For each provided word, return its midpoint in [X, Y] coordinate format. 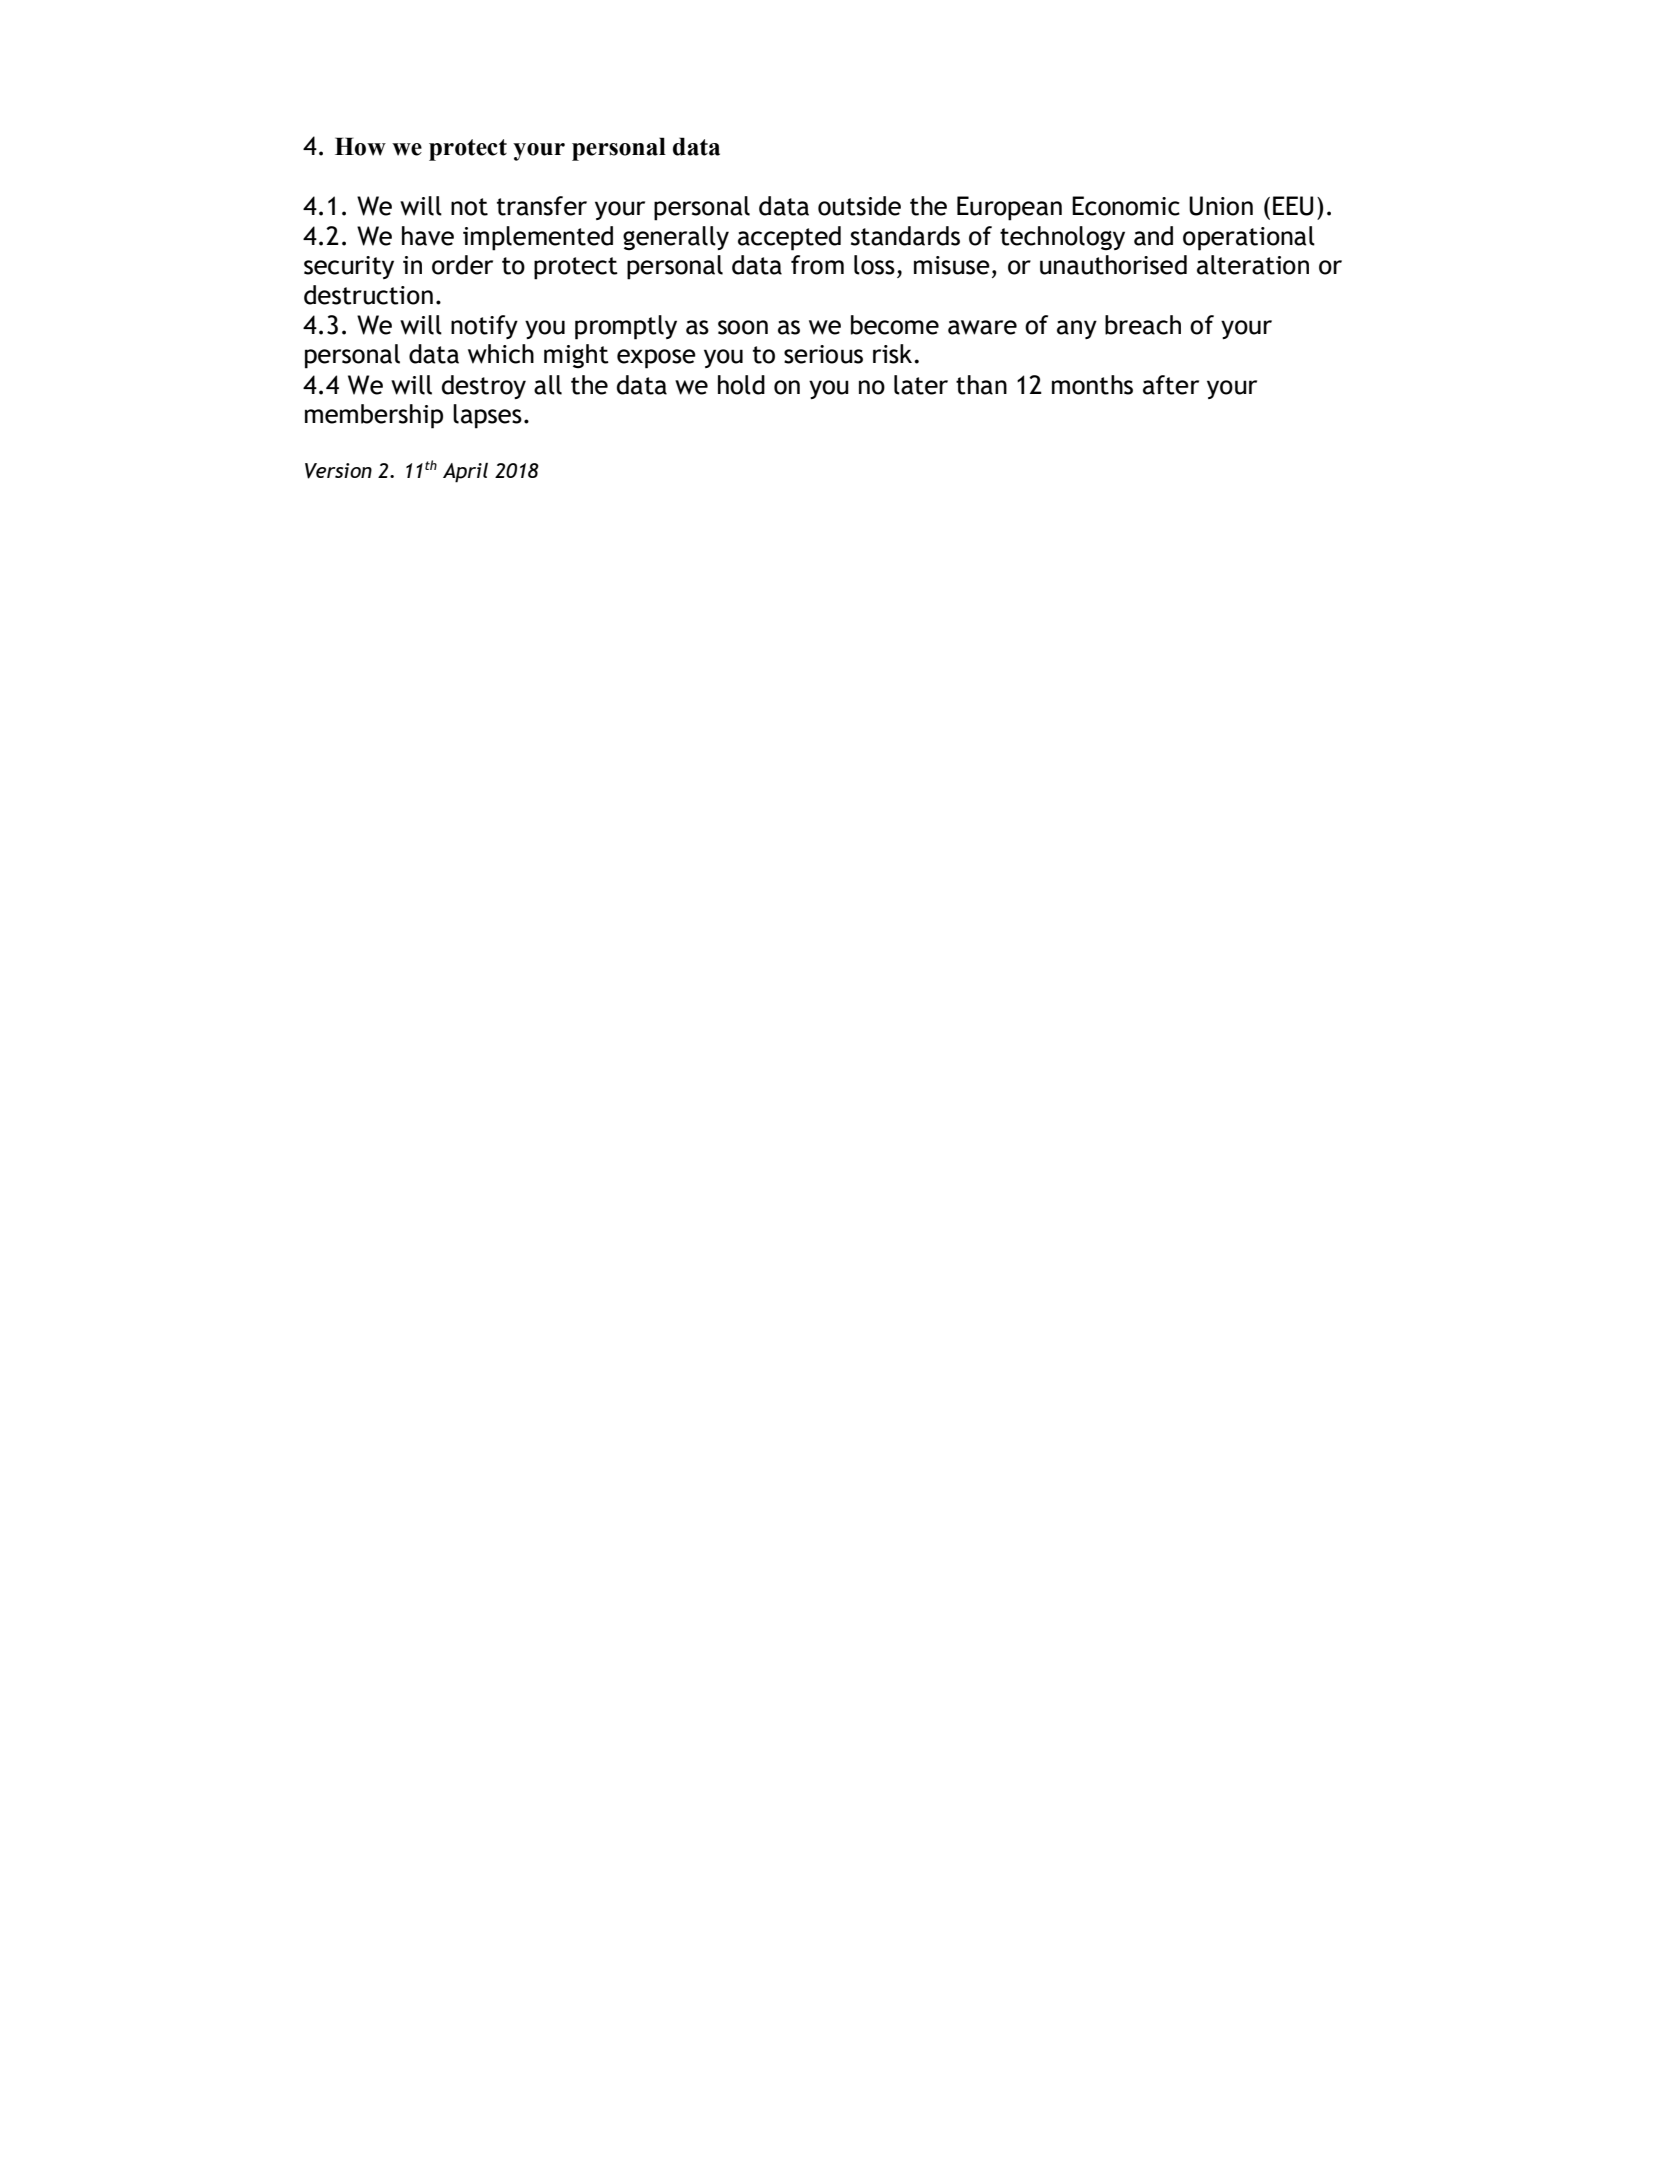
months [1092, 385]
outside [859, 206]
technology [1062, 238]
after [1171, 385]
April [465, 473]
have [428, 236]
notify [484, 327]
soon [743, 327]
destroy [484, 387]
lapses [487, 416]
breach [1143, 325]
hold [741, 385]
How [360, 146]
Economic [1126, 206]
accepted [789, 238]
